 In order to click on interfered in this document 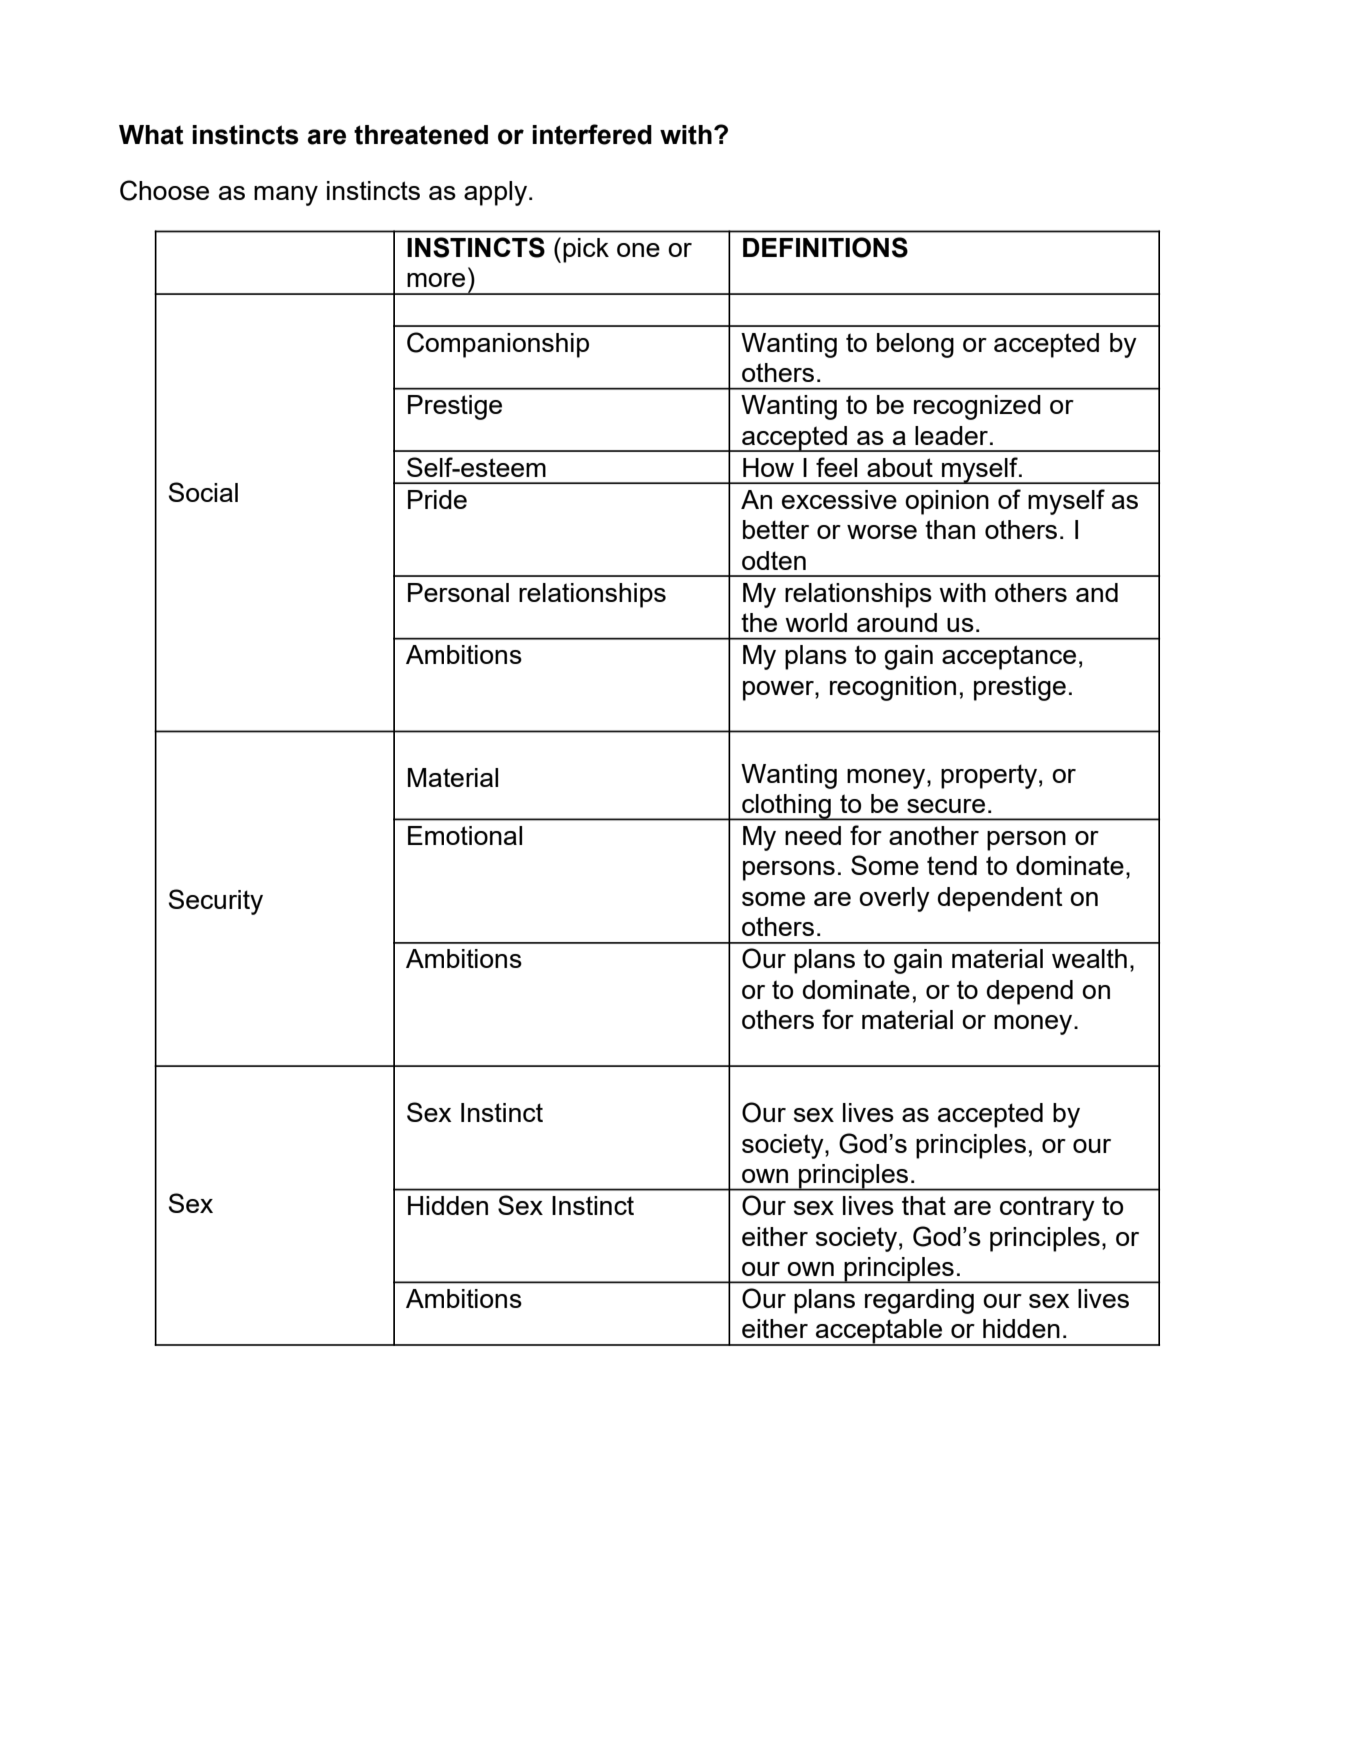, I will do `click(592, 134)`.
